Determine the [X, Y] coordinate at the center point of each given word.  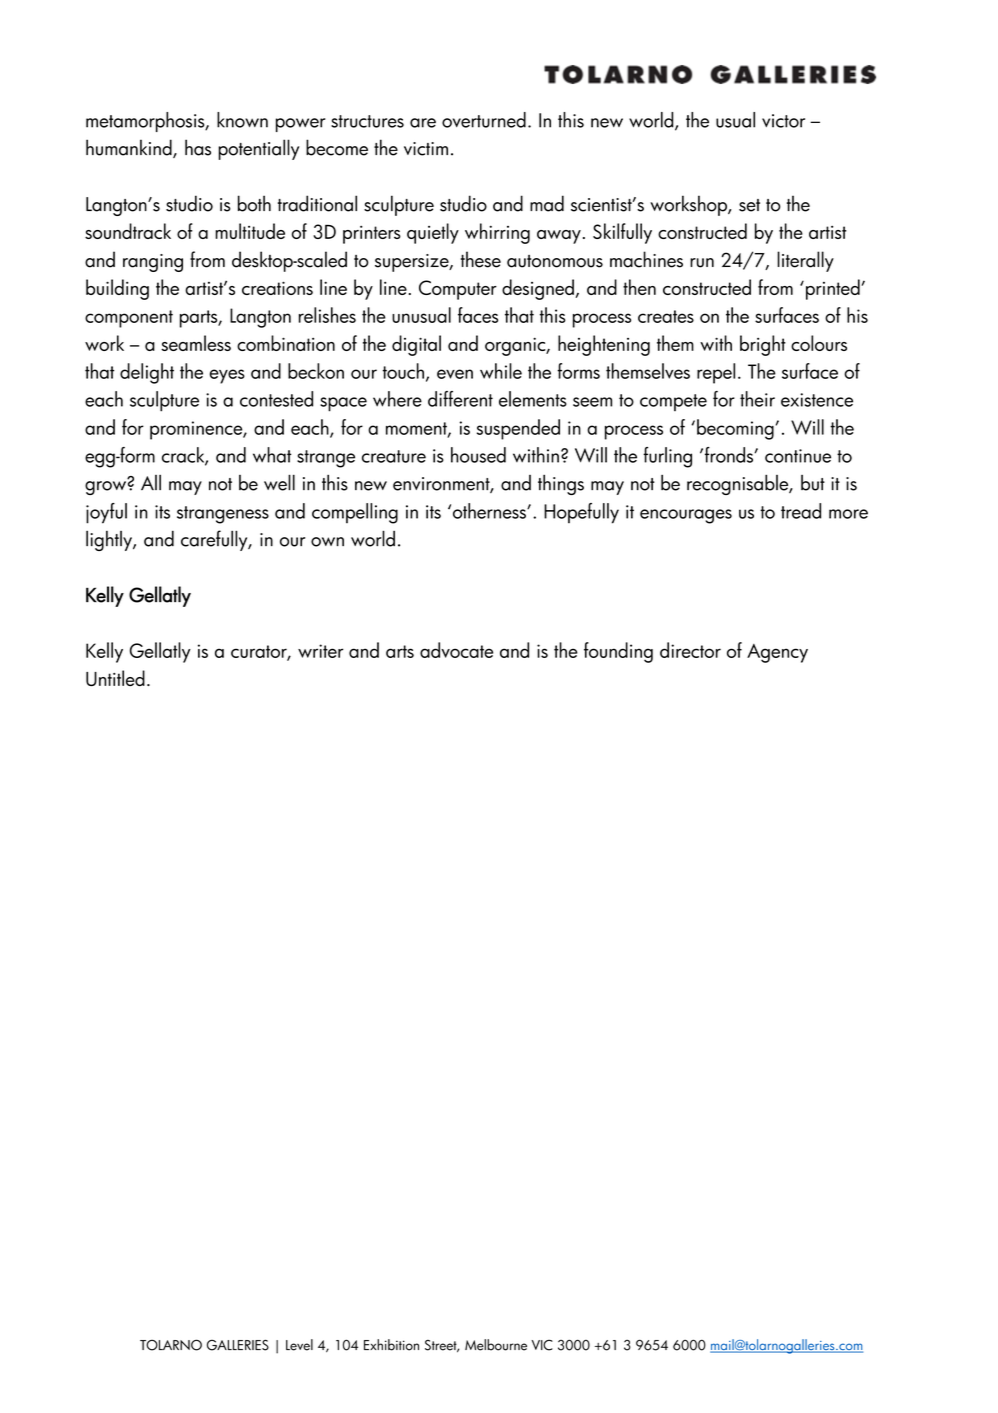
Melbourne [496, 1345]
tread [801, 511]
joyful [106, 513]
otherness [490, 511]
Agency [777, 653]
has [198, 147]
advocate [456, 650]
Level [299, 1345]
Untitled [115, 678]
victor [783, 121]
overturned [484, 120]
